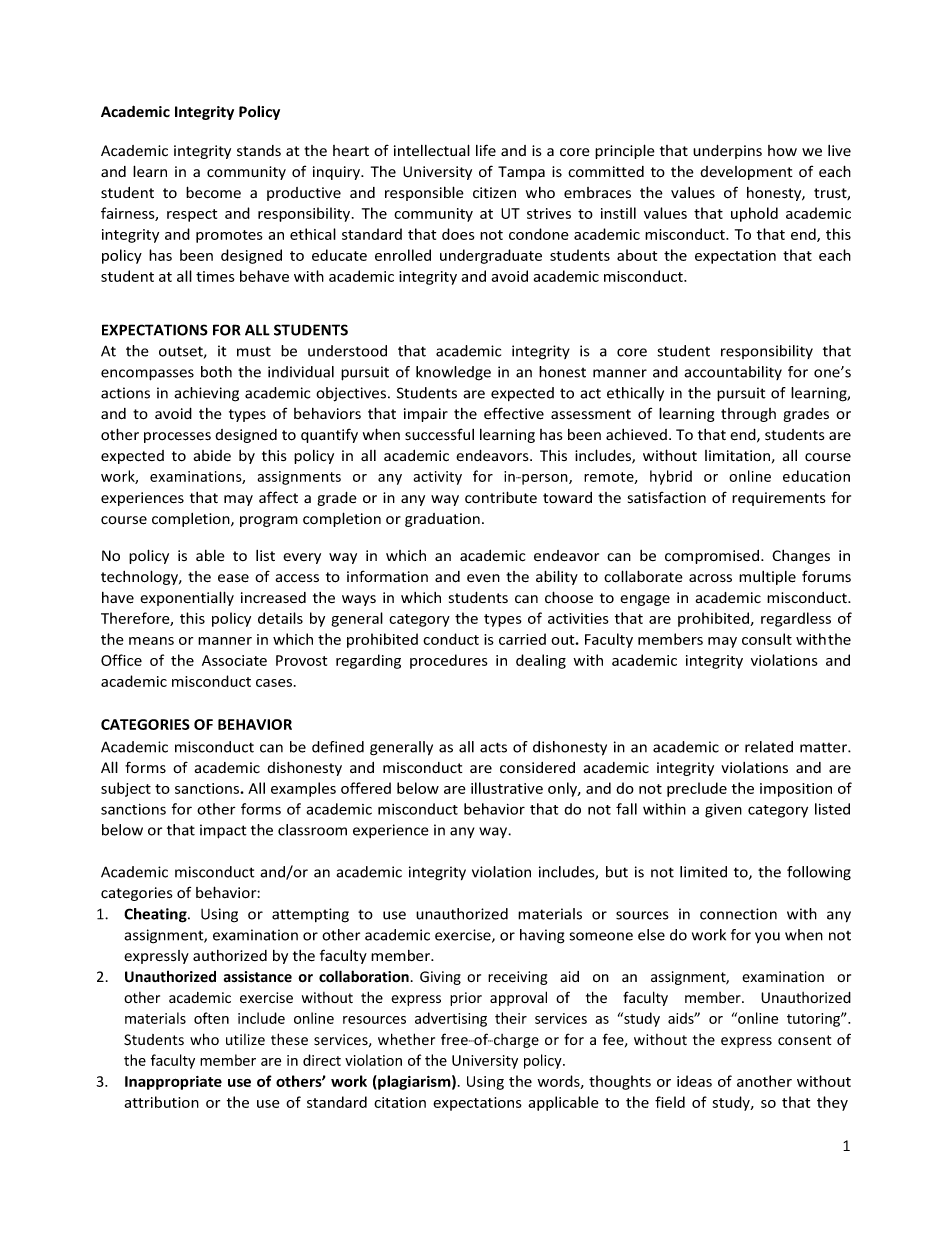 Image resolution: width=952 pixels, height=1233 pixels. What do you see at coordinates (522, 639) in the image?
I see `carried` at bounding box center [522, 639].
